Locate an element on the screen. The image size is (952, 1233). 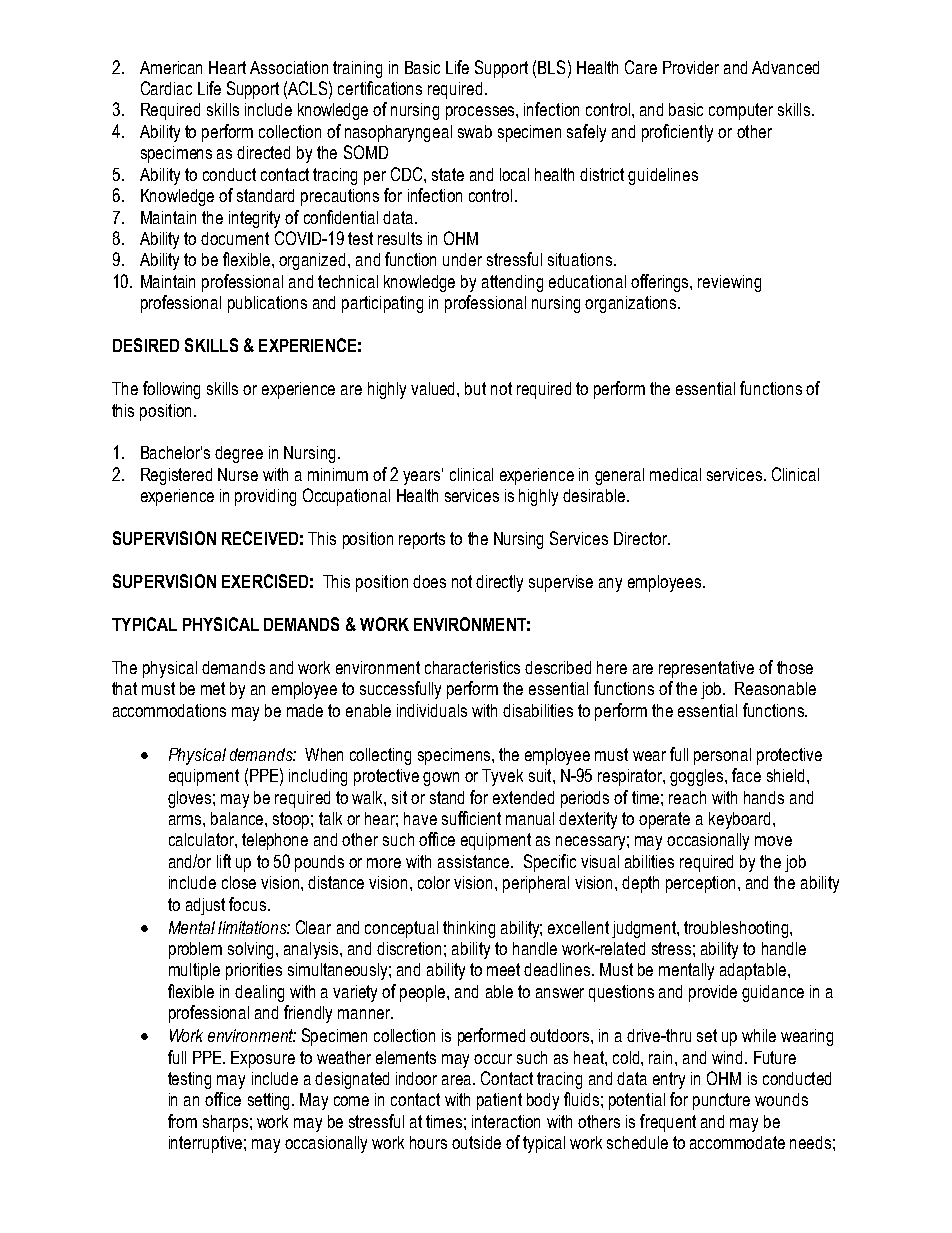
computer is located at coordinates (741, 111).
